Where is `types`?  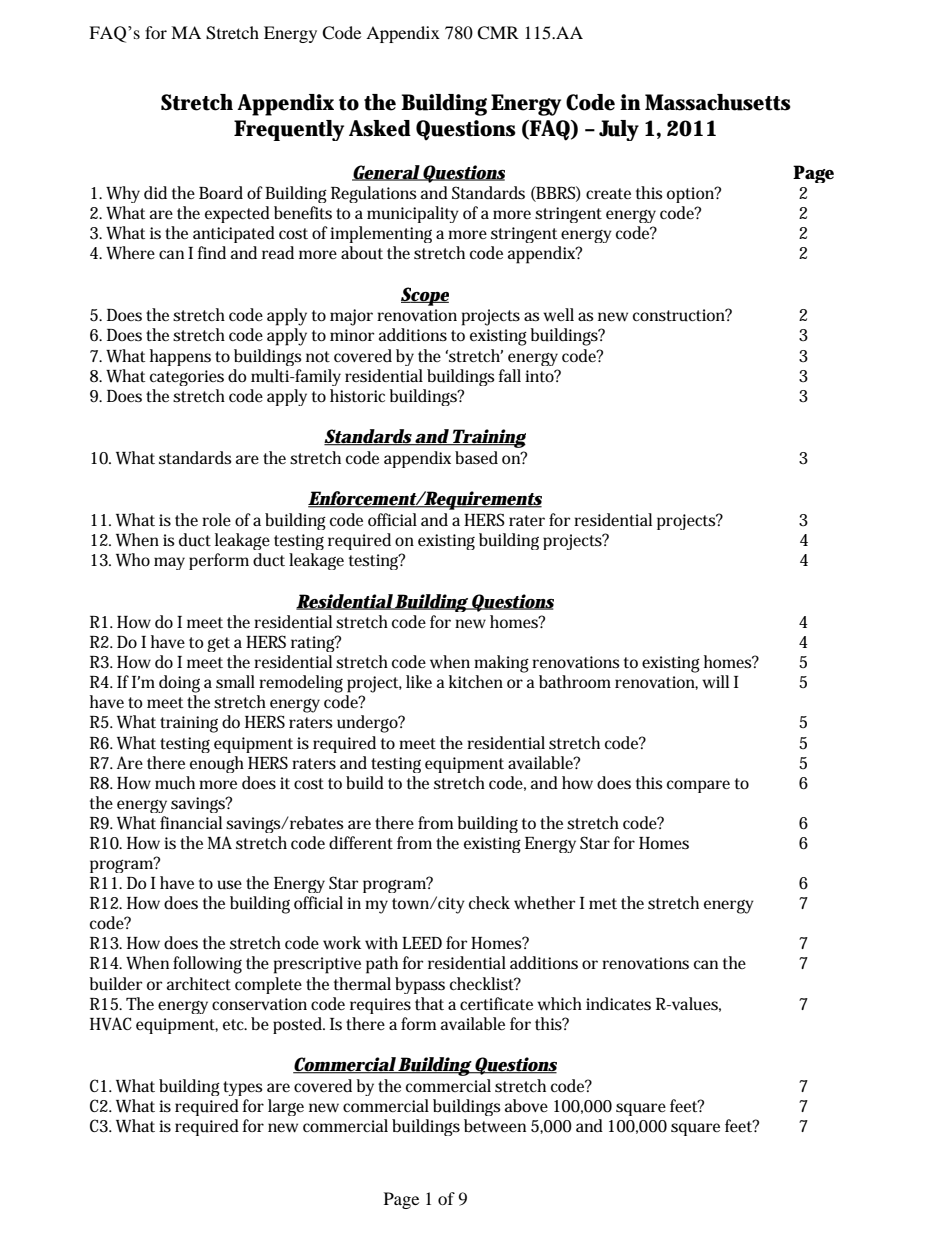
types is located at coordinates (243, 1088).
